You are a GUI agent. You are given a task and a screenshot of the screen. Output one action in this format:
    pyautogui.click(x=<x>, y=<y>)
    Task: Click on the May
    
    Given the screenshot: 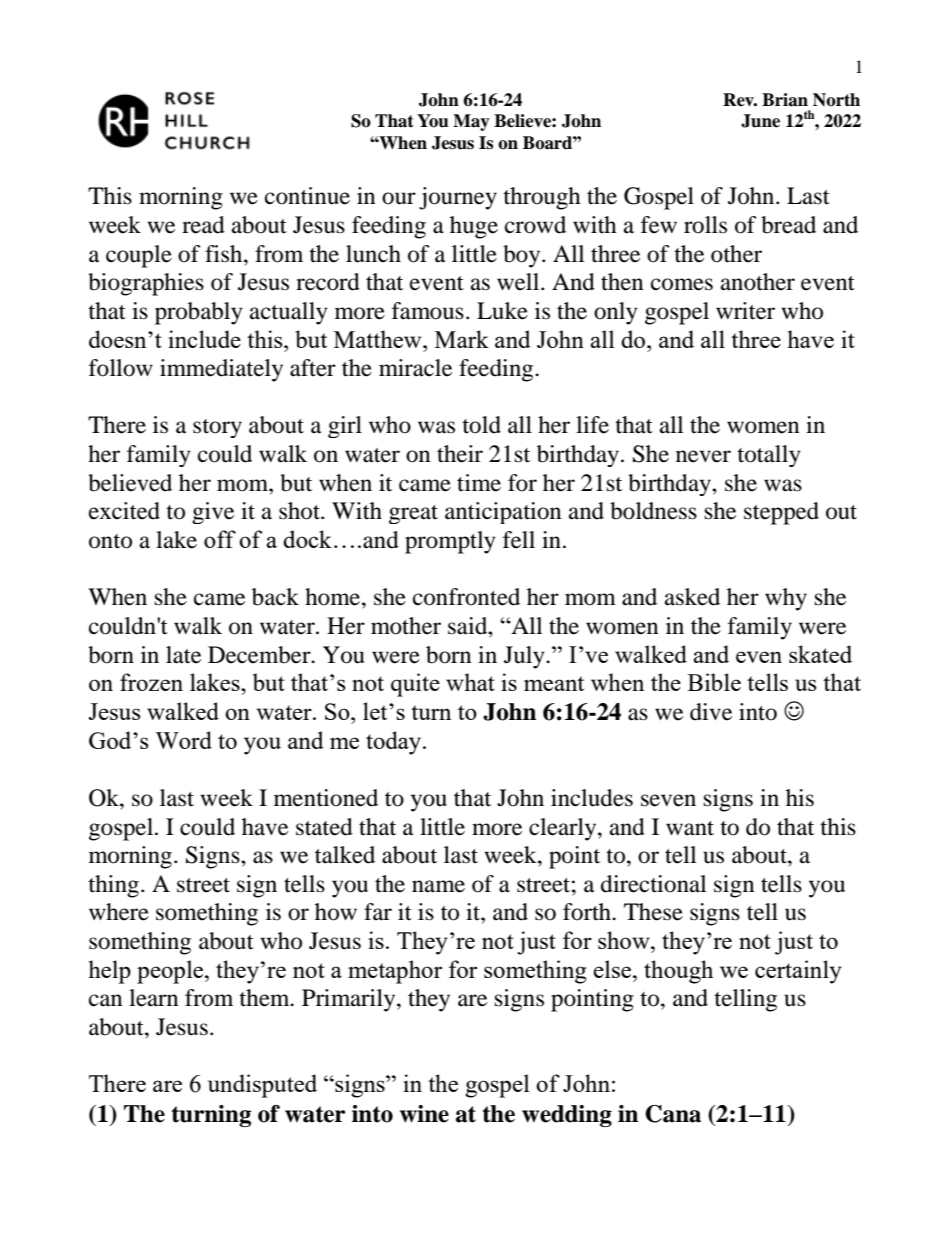 What is the action you would take?
    pyautogui.click(x=471, y=122)
